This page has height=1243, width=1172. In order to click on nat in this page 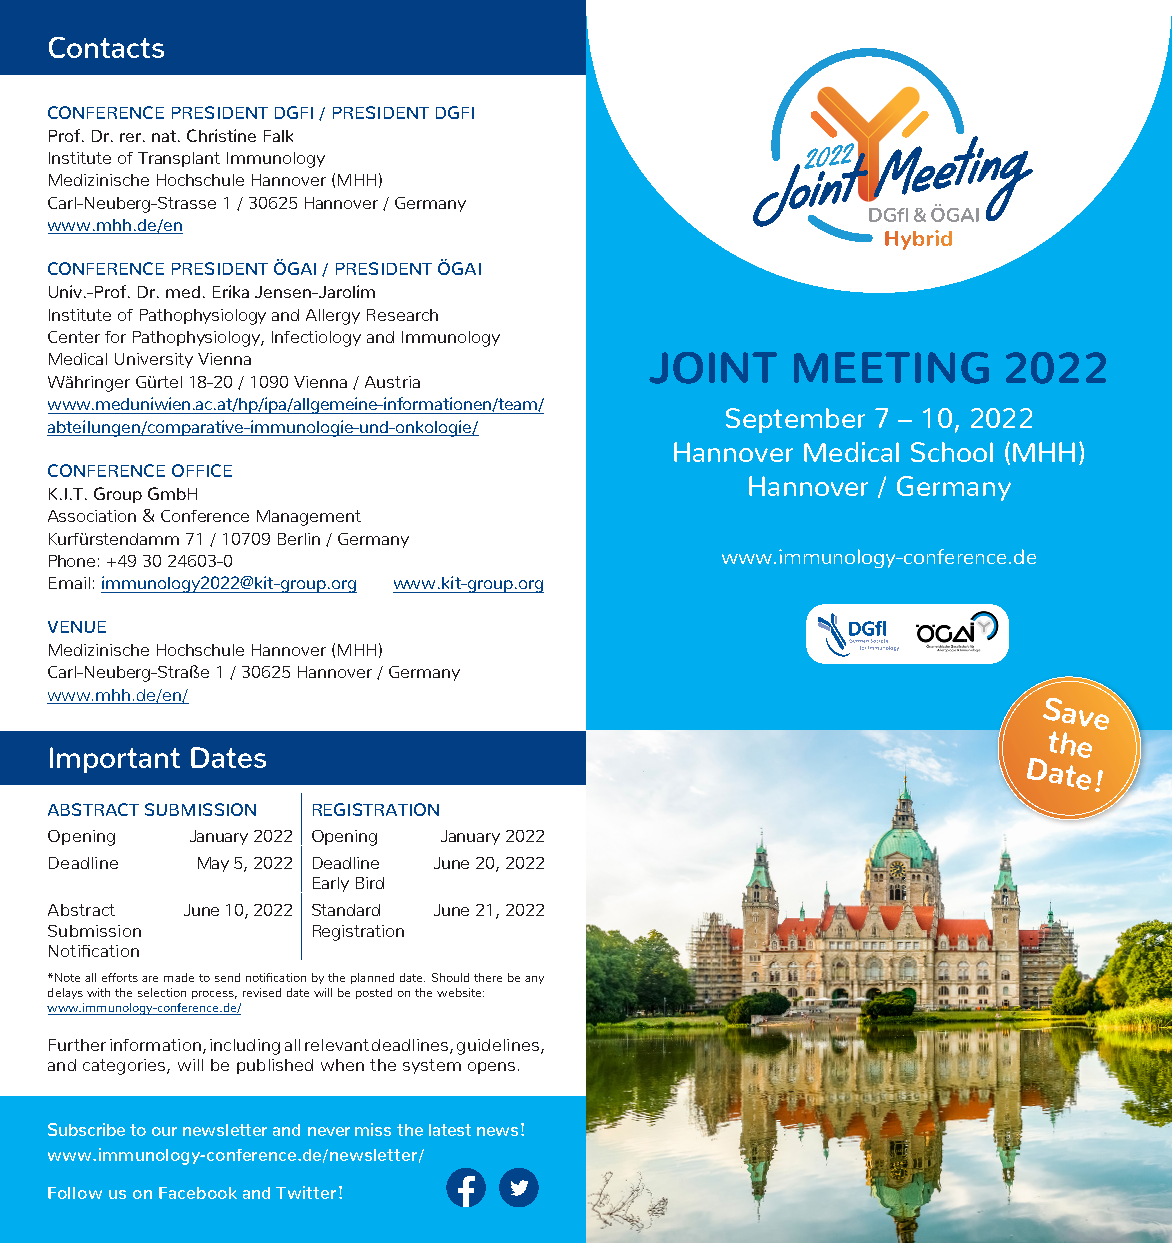, I will do `click(165, 136)`.
